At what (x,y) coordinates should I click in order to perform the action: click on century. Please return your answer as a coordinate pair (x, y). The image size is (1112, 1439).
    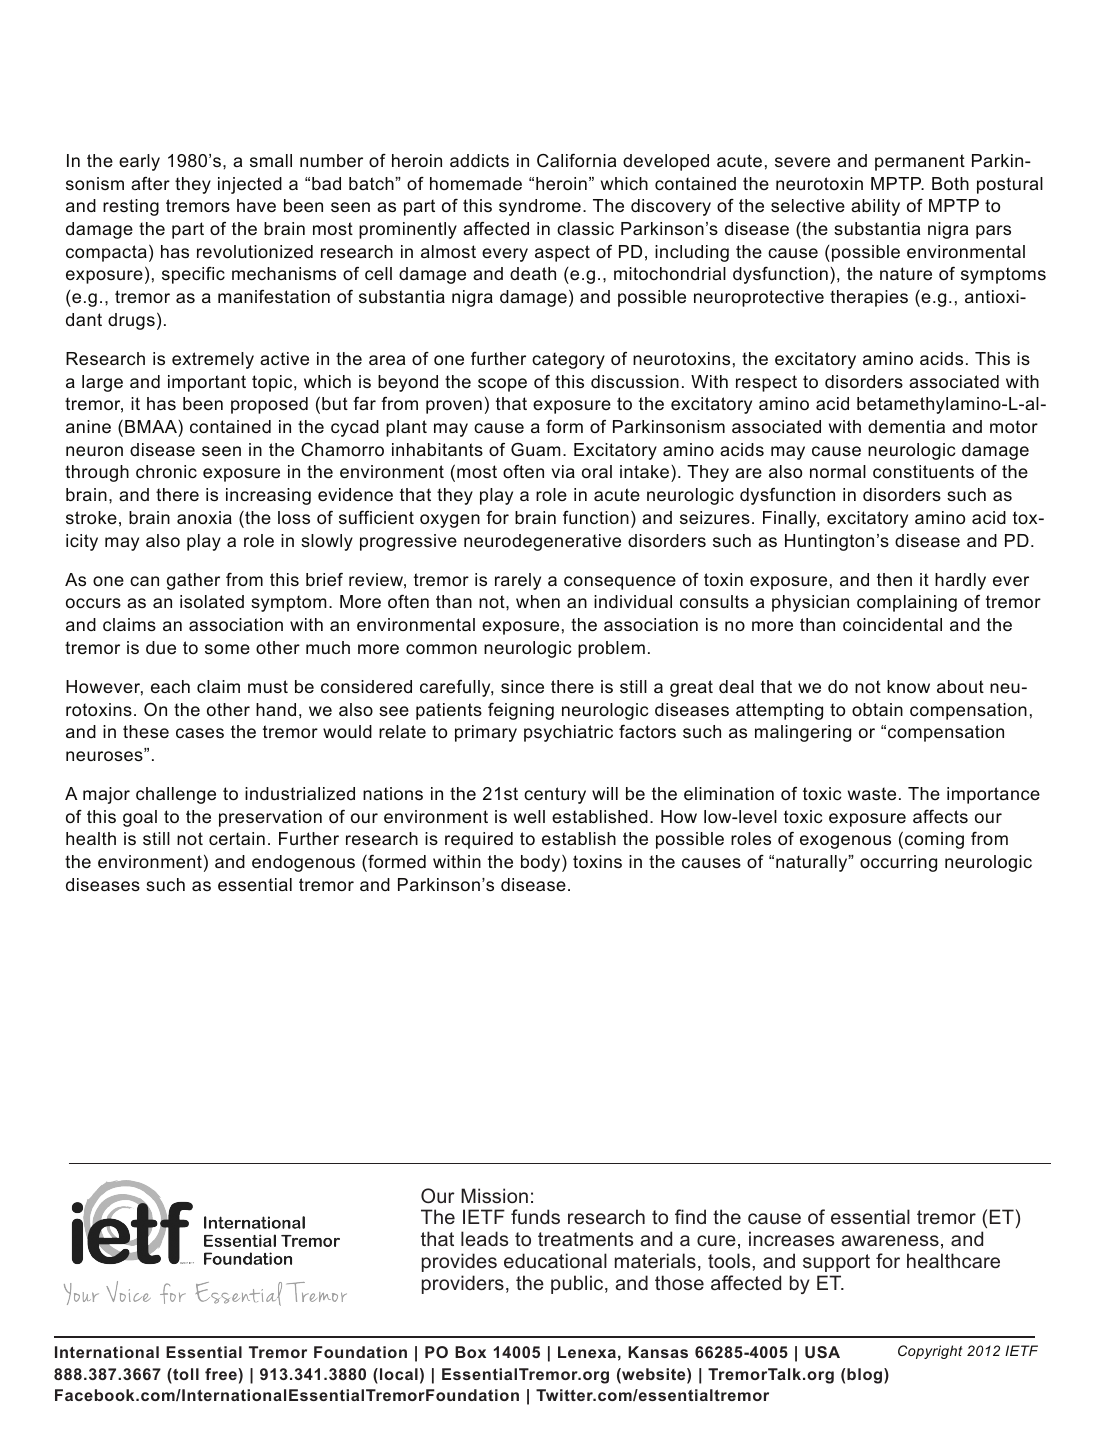
    Looking at the image, I should click on (555, 795).
